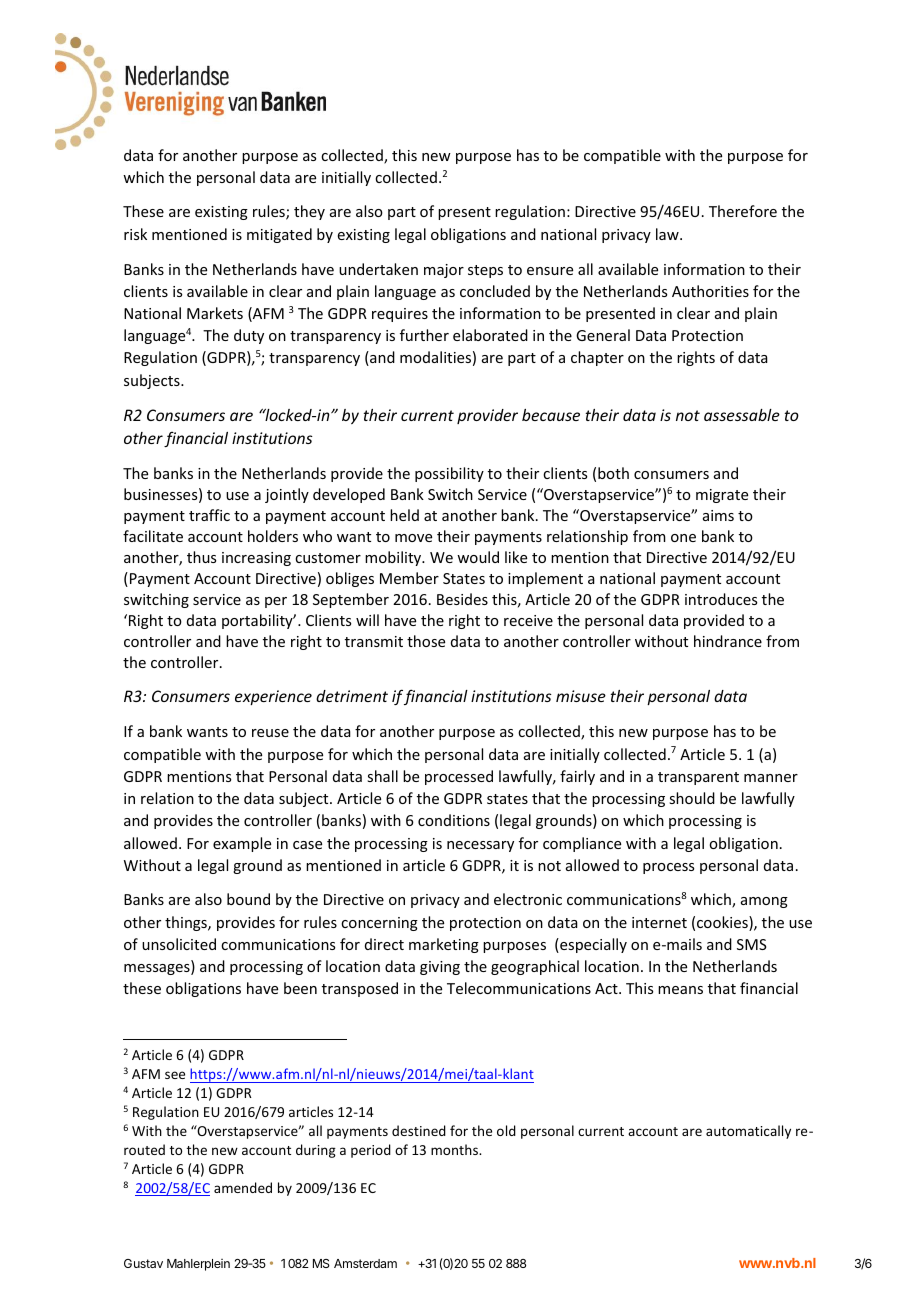  Describe the element at coordinates (243, 1187) in the screenshot. I see `amended` at that location.
